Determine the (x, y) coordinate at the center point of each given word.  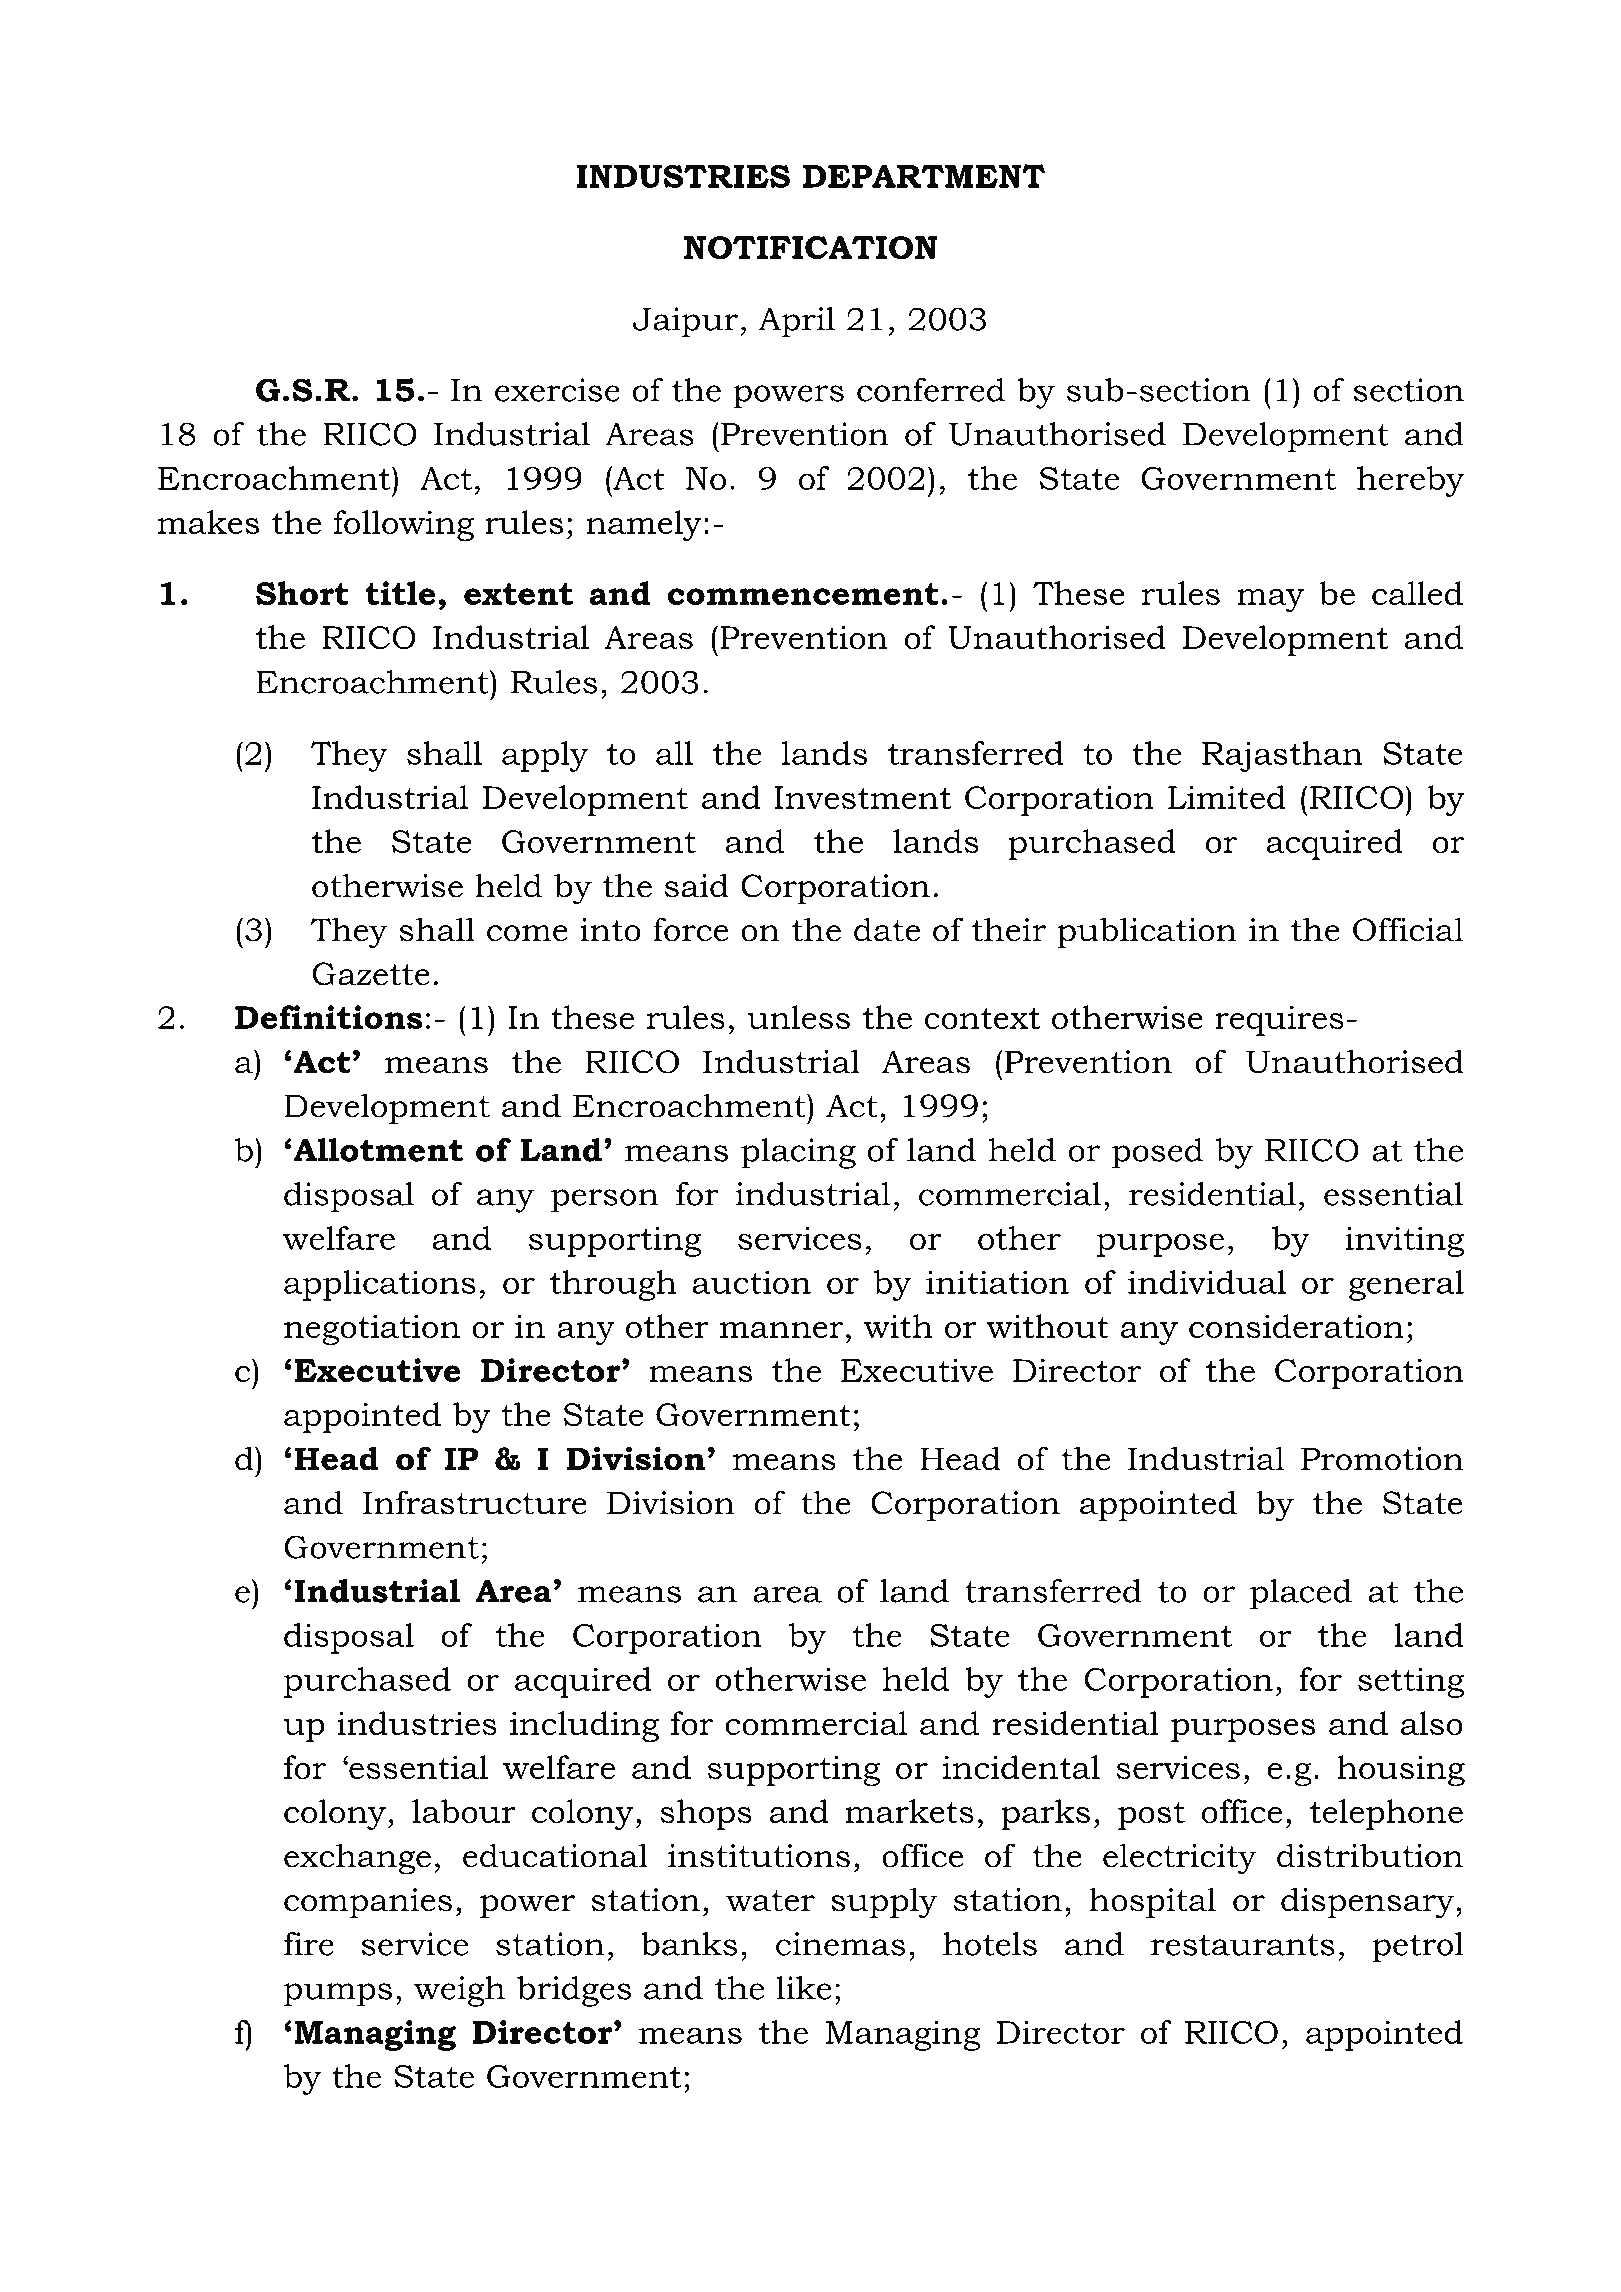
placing (798, 1153)
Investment (862, 797)
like (804, 1988)
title (400, 593)
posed (1157, 1153)
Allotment (377, 1150)
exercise (557, 390)
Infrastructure (475, 1502)
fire (309, 1944)
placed (1301, 1594)
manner (781, 1330)
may (1270, 600)
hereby (1410, 481)
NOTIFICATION (811, 247)
